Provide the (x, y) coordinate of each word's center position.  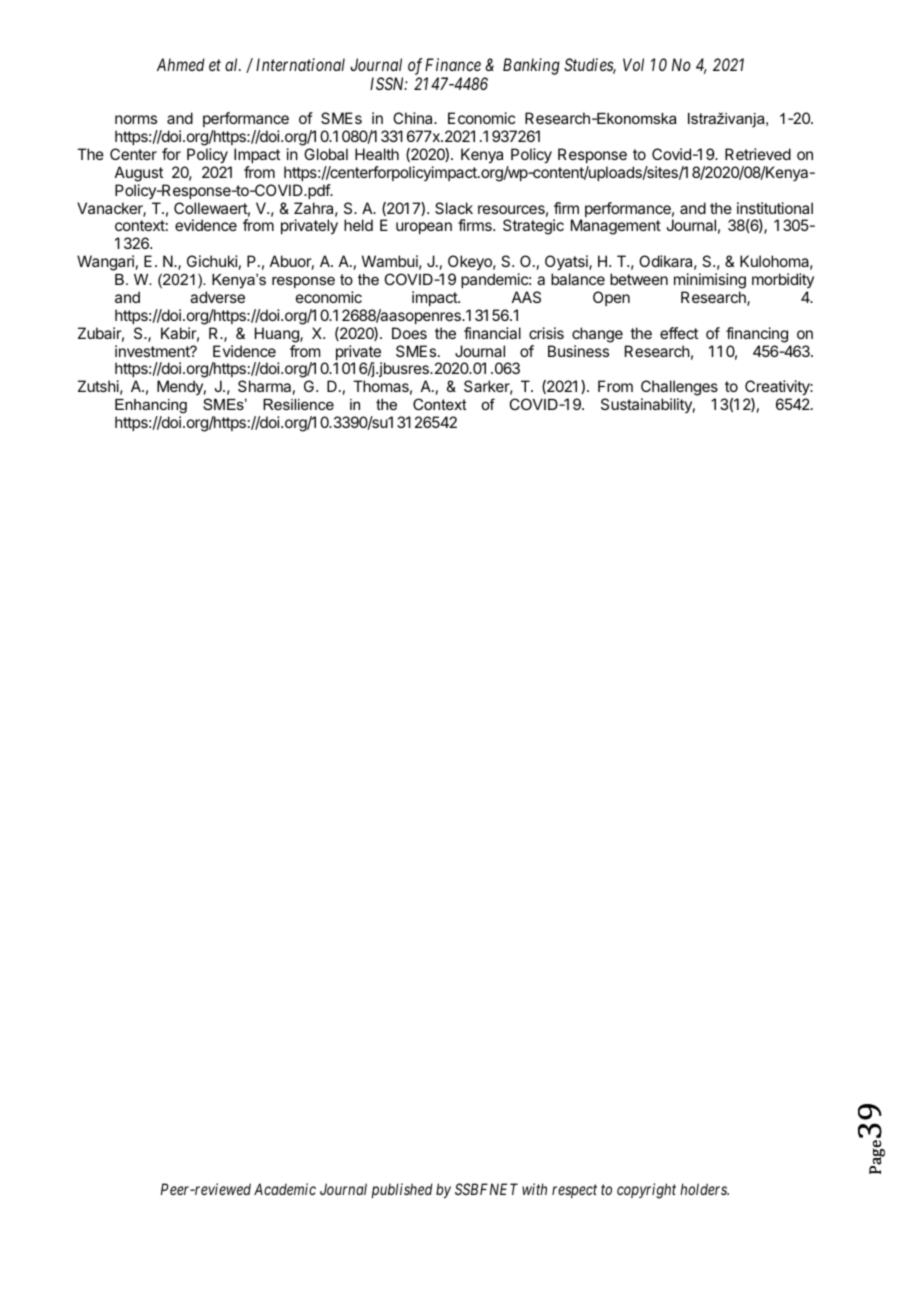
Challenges (679, 389)
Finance (453, 64)
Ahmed (181, 64)
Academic (285, 1189)
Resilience (298, 404)
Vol (633, 64)
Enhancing (151, 406)
